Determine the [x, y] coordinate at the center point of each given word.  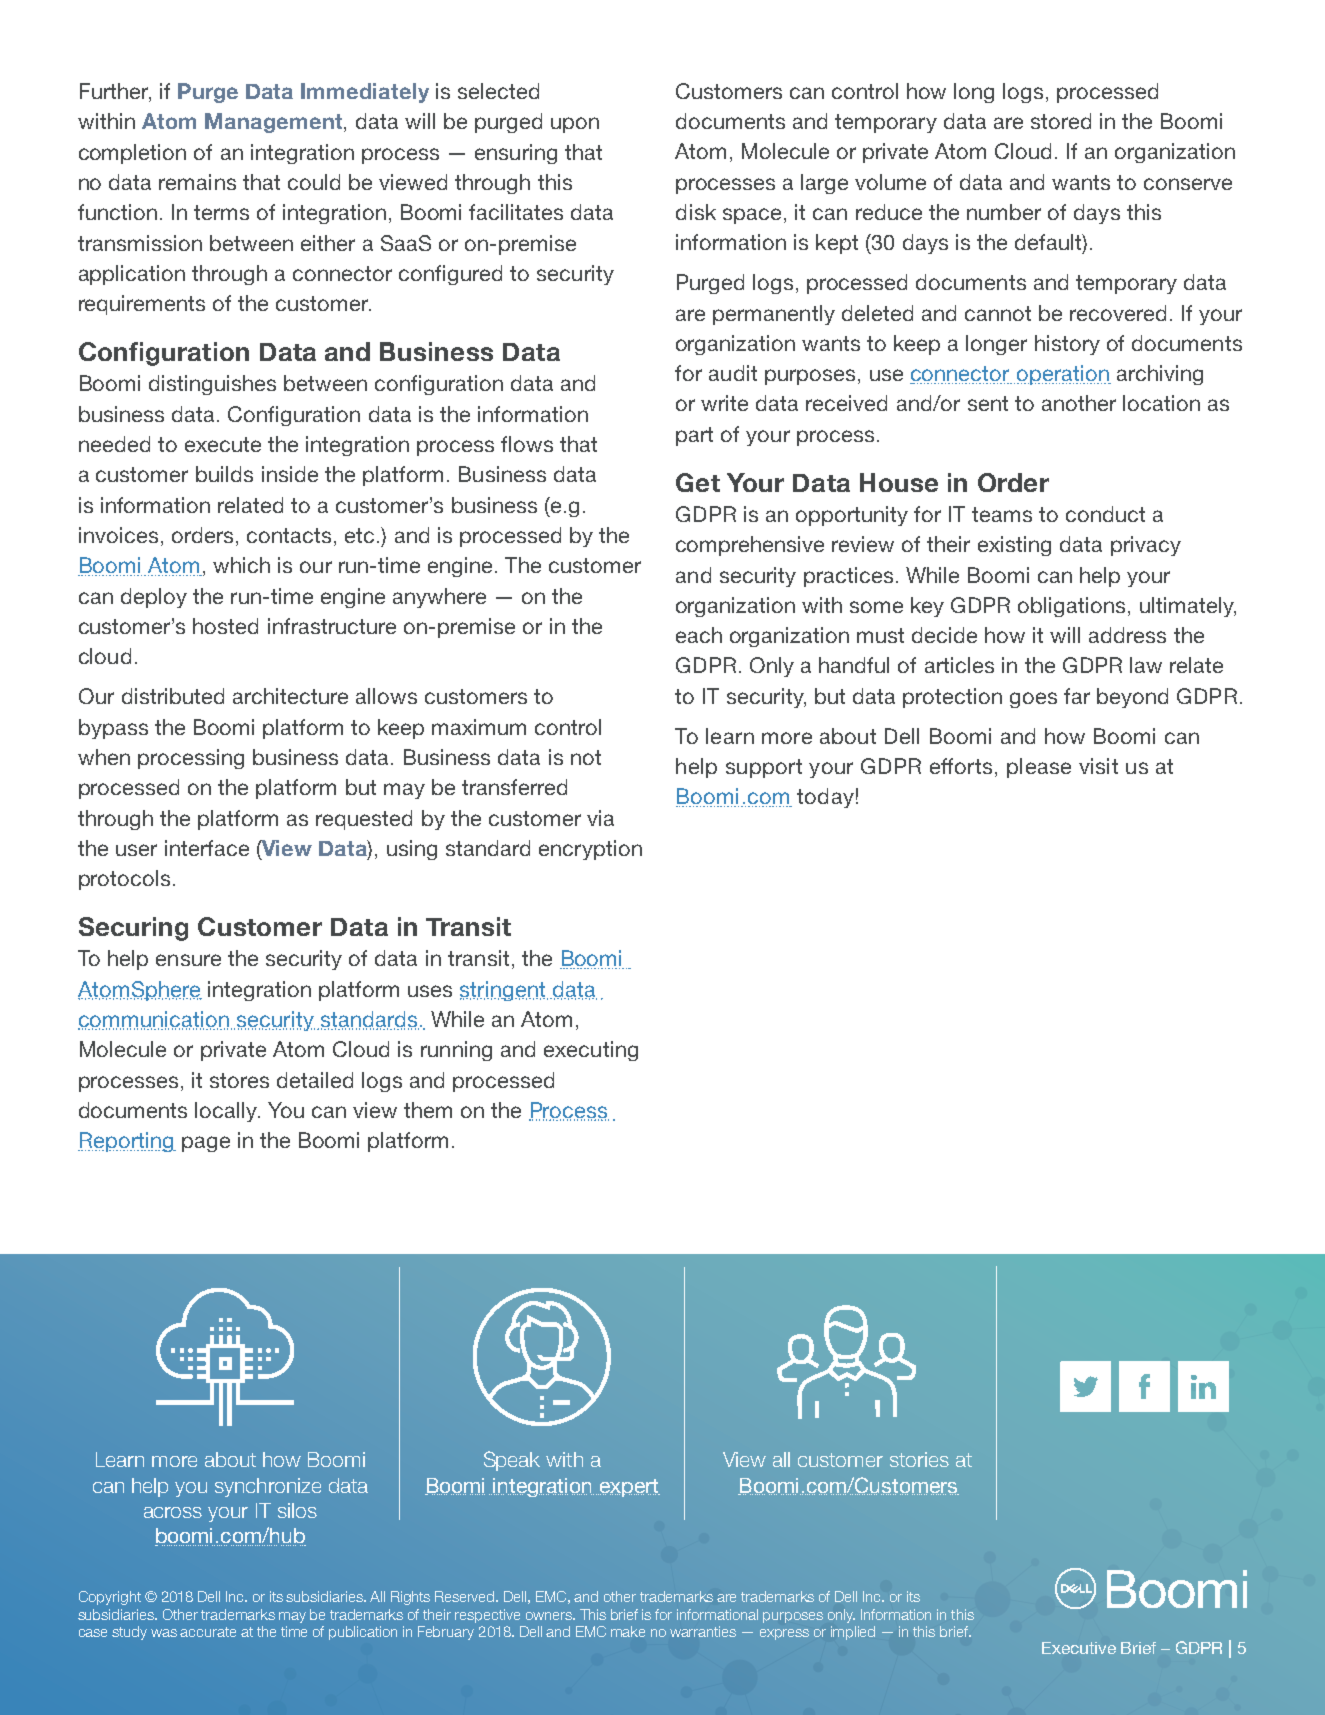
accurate [208, 1632]
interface [207, 848]
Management [273, 123]
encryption [590, 850]
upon [575, 125]
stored [1061, 121]
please [1039, 768]
